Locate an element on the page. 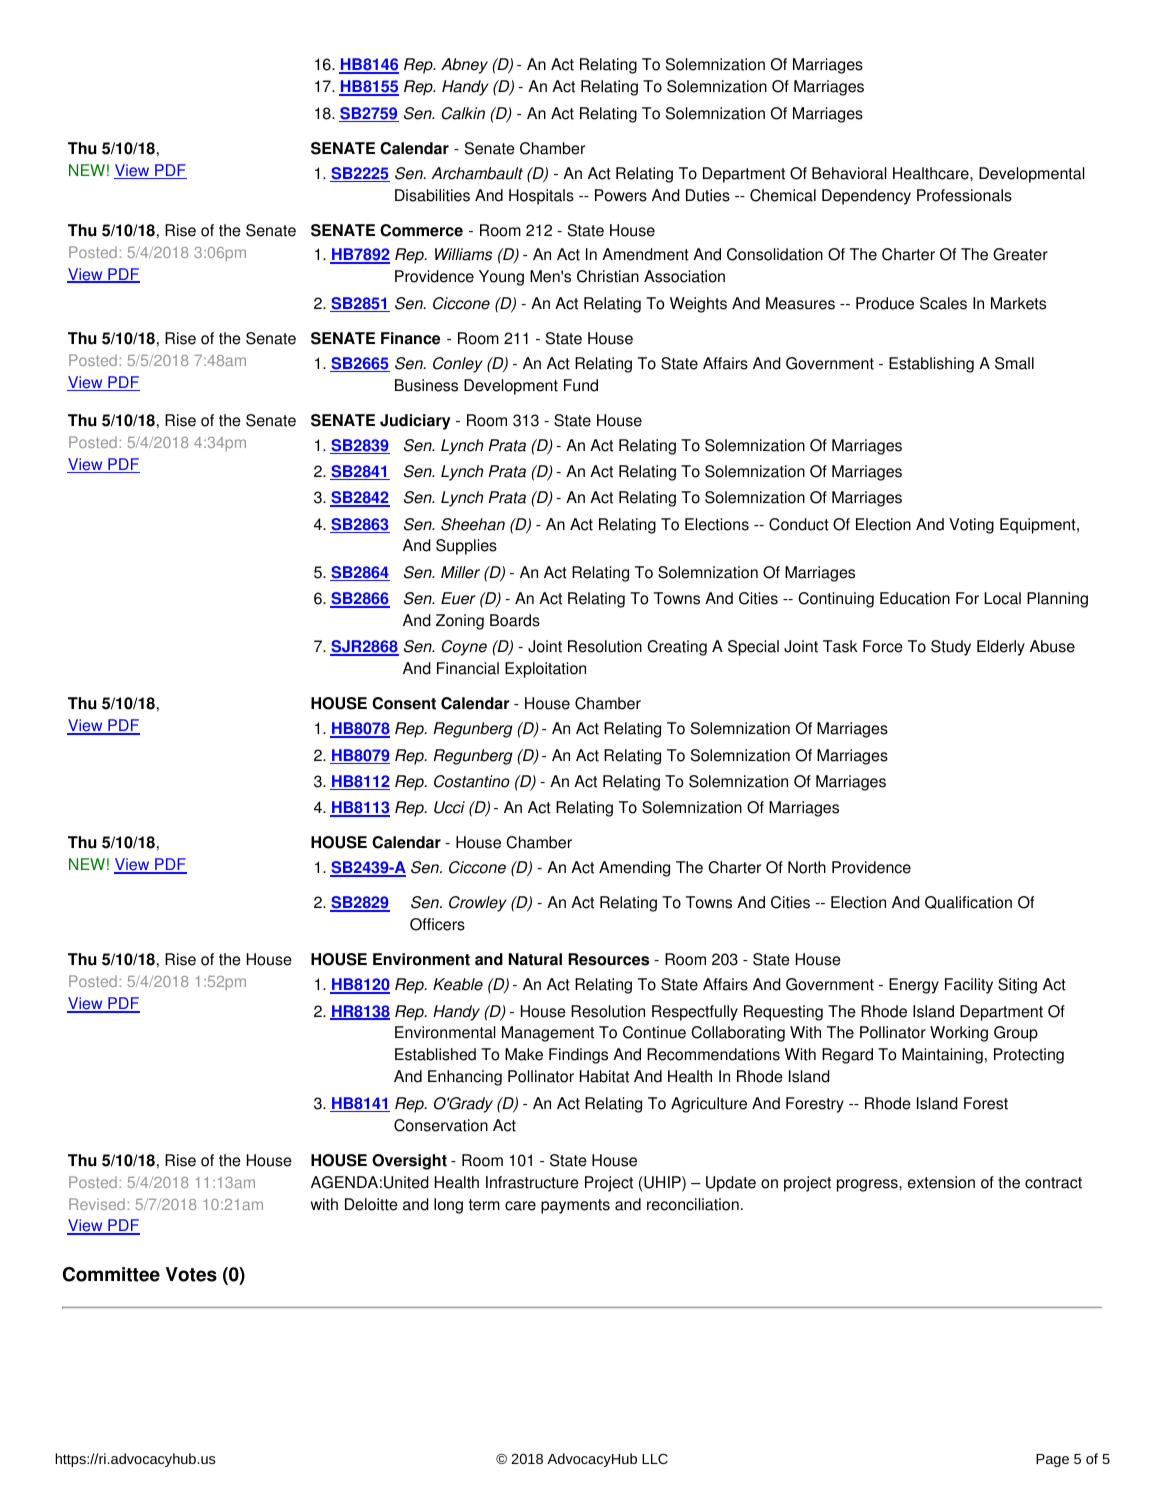 This image has width=1164, height=1507. Study is located at coordinates (951, 648).
